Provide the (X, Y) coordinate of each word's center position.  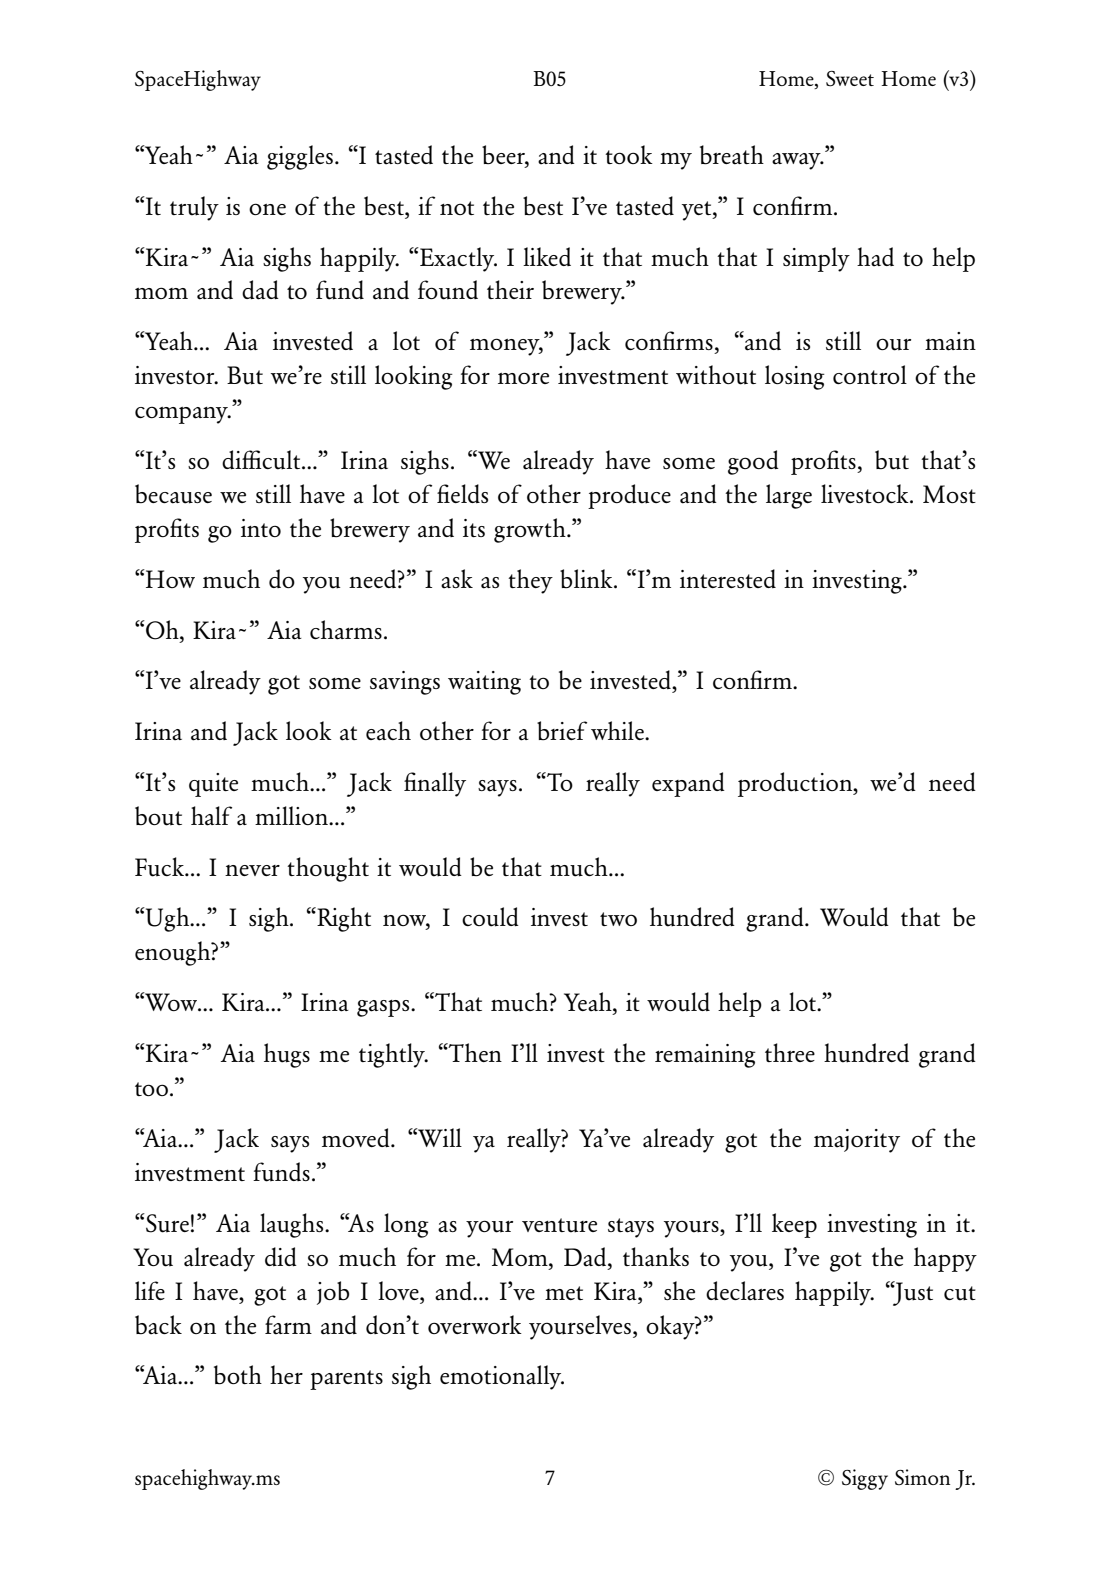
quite (213, 785)
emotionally (502, 1377)
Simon (922, 1477)
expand (688, 784)
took (629, 154)
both (238, 1375)
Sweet (850, 79)
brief (562, 730)
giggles (300, 157)
